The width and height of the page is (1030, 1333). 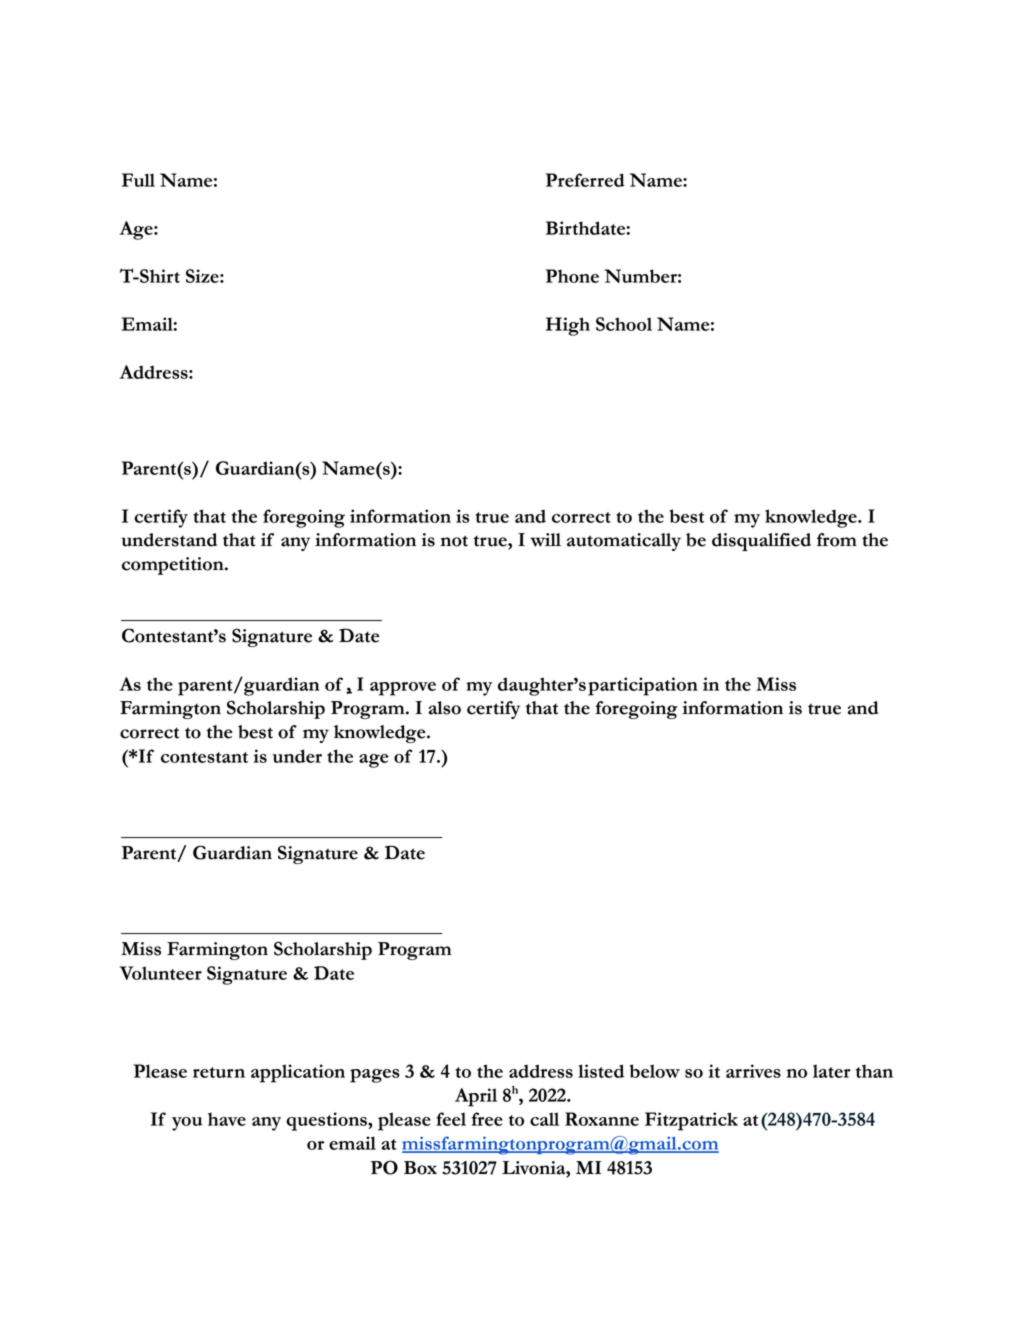 I want to click on School, so click(x=624, y=324).
